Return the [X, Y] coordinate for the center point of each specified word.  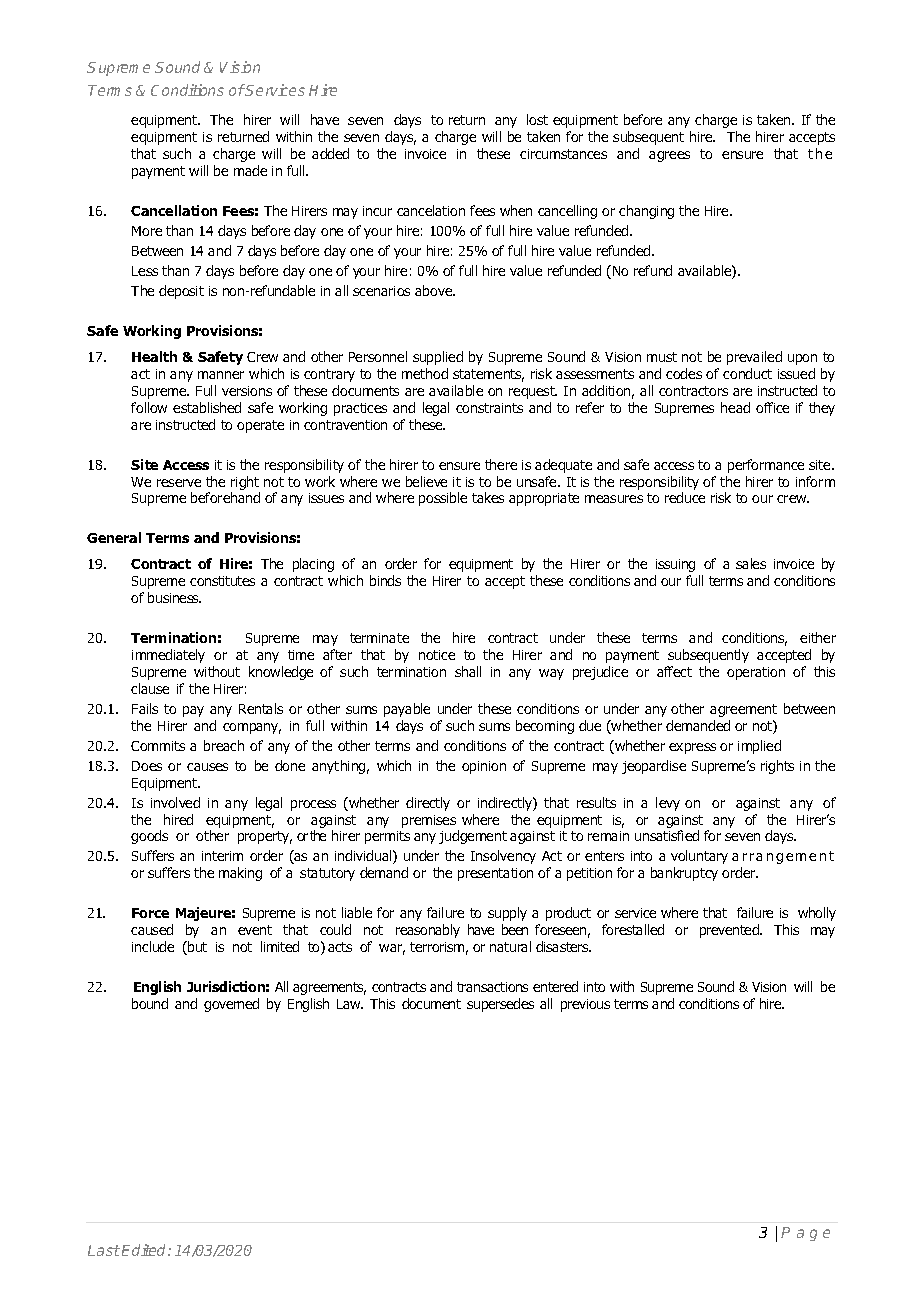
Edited [145, 1250]
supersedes [500, 1005]
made [250, 170]
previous [585, 1005]
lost [537, 119]
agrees [669, 156]
